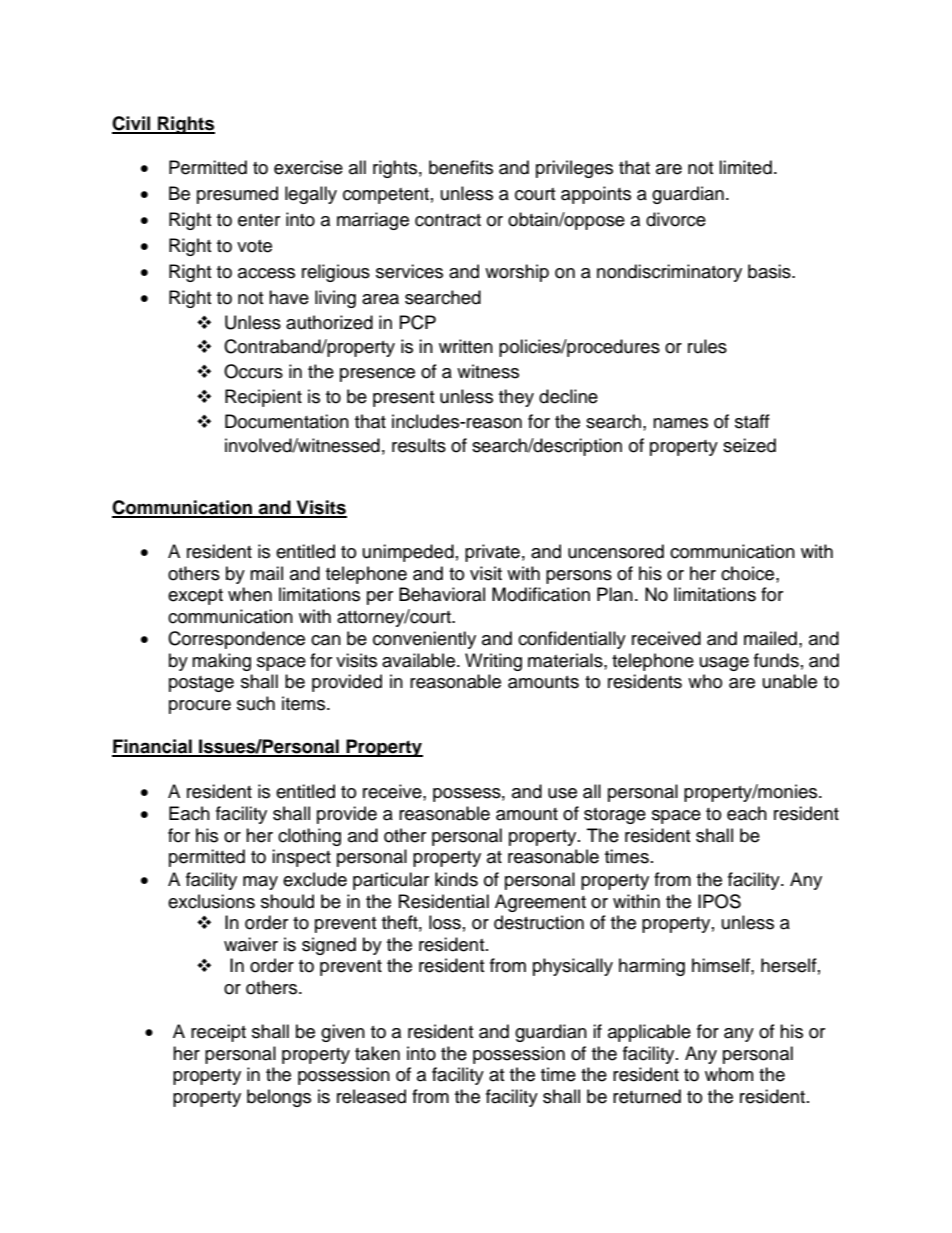 The image size is (952, 1233). Describe the element at coordinates (237, 195) in the image. I see `presumed` at that location.
